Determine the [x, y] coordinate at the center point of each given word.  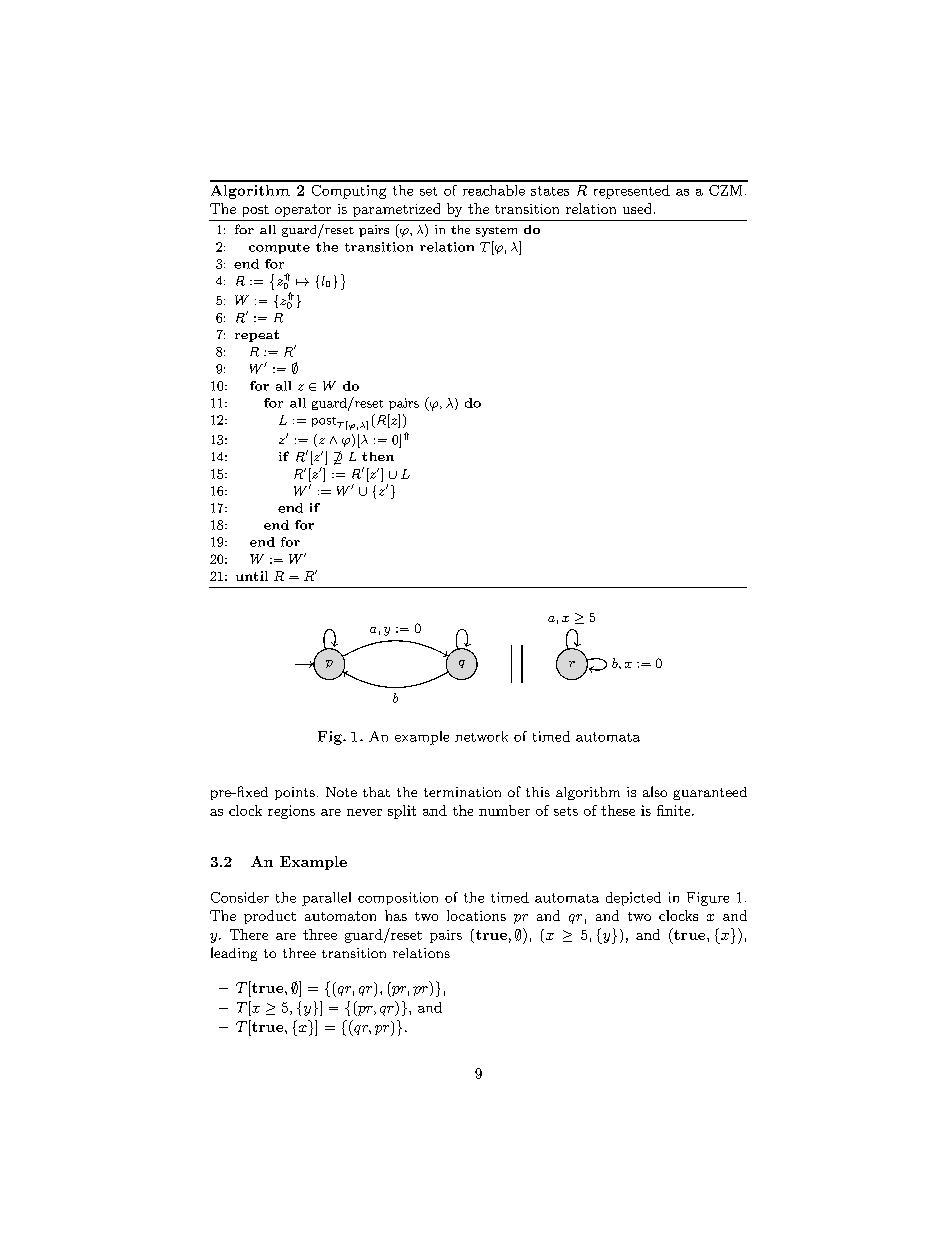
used [637, 208]
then [378, 456]
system [496, 232]
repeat [257, 336]
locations [476, 915]
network [481, 736]
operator [303, 210]
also [655, 791]
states [550, 191]
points [295, 793]
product [270, 917]
